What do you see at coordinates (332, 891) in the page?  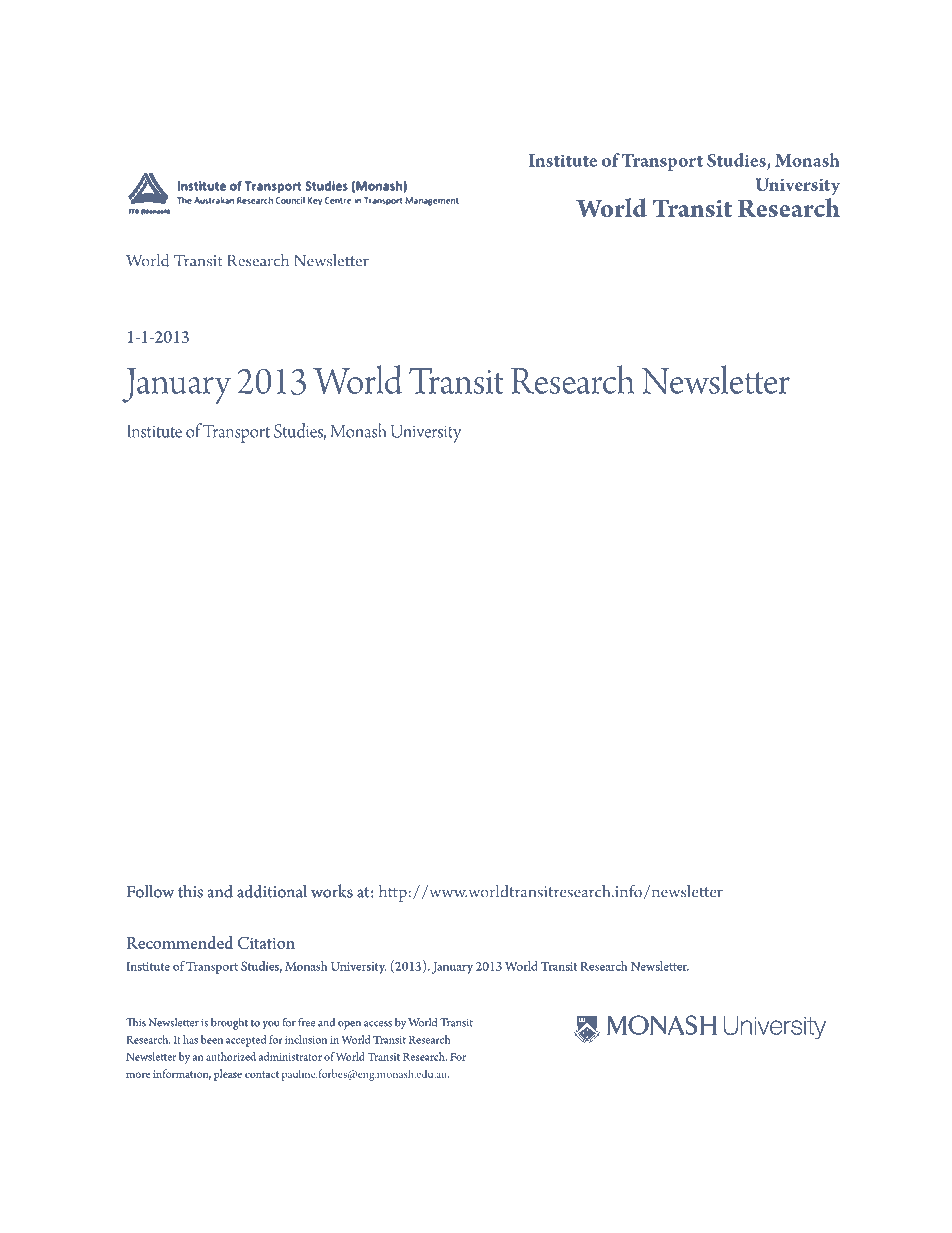 I see `works` at bounding box center [332, 891].
